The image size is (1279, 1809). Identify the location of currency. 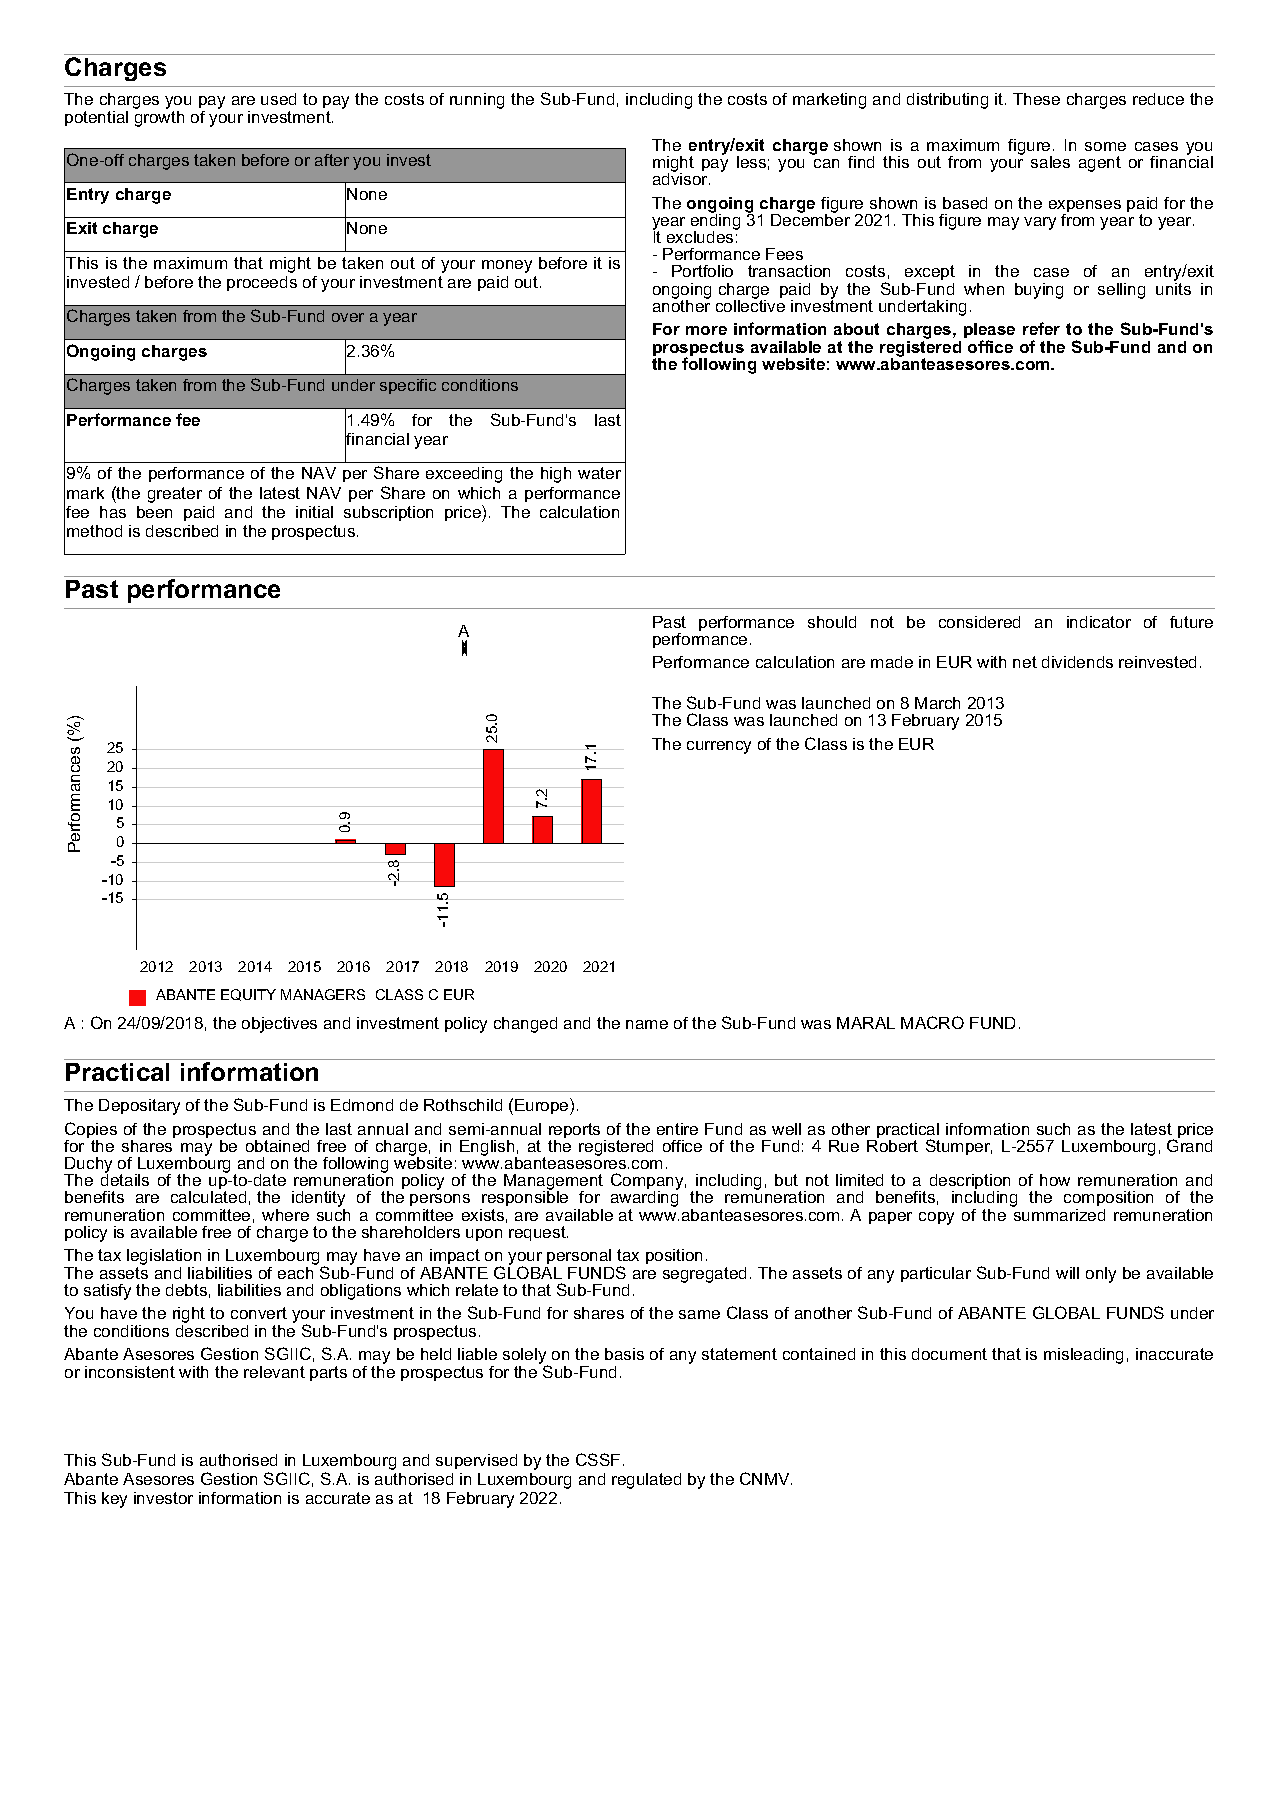
(719, 747).
